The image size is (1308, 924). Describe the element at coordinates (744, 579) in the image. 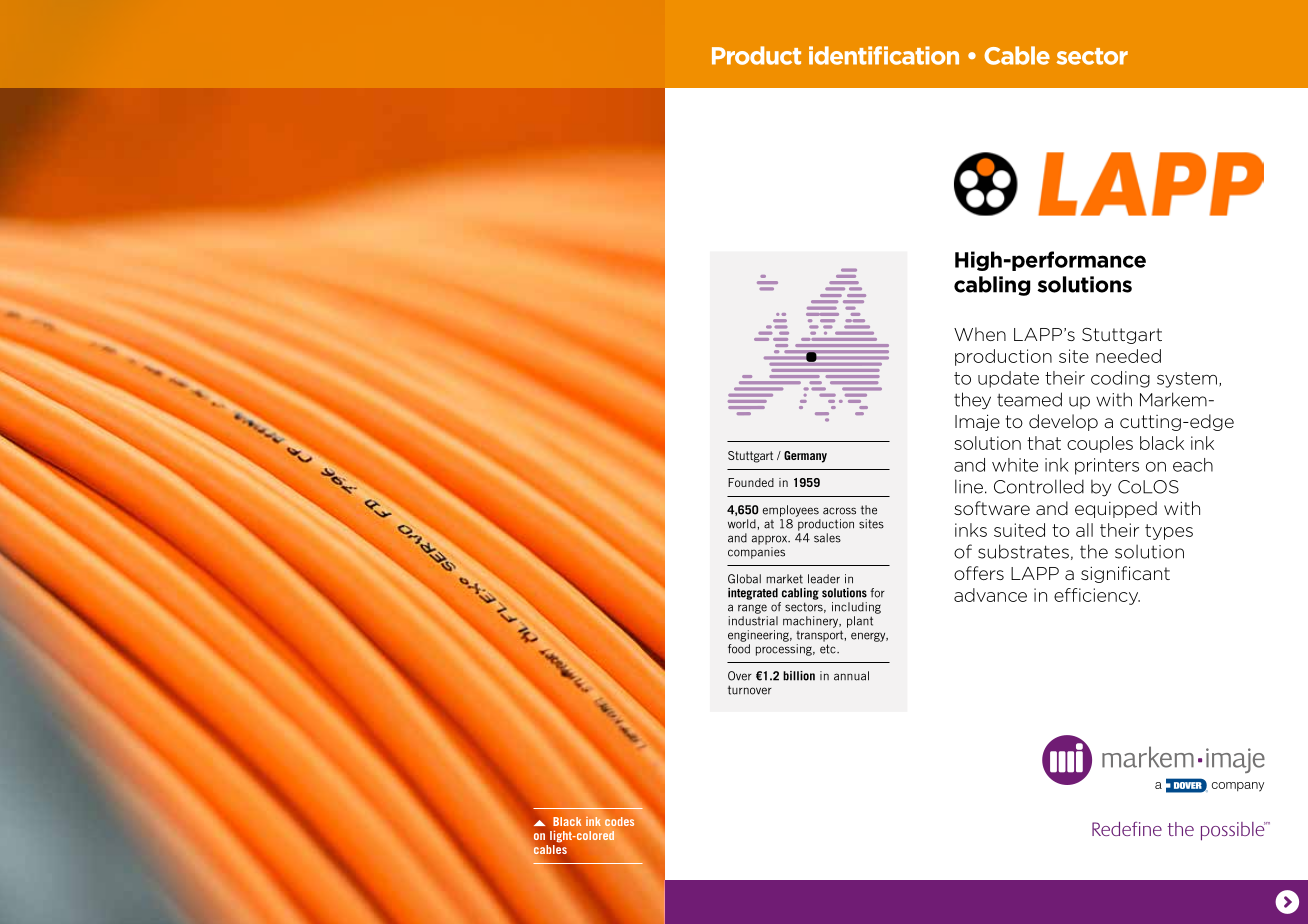

I see `Global` at that location.
